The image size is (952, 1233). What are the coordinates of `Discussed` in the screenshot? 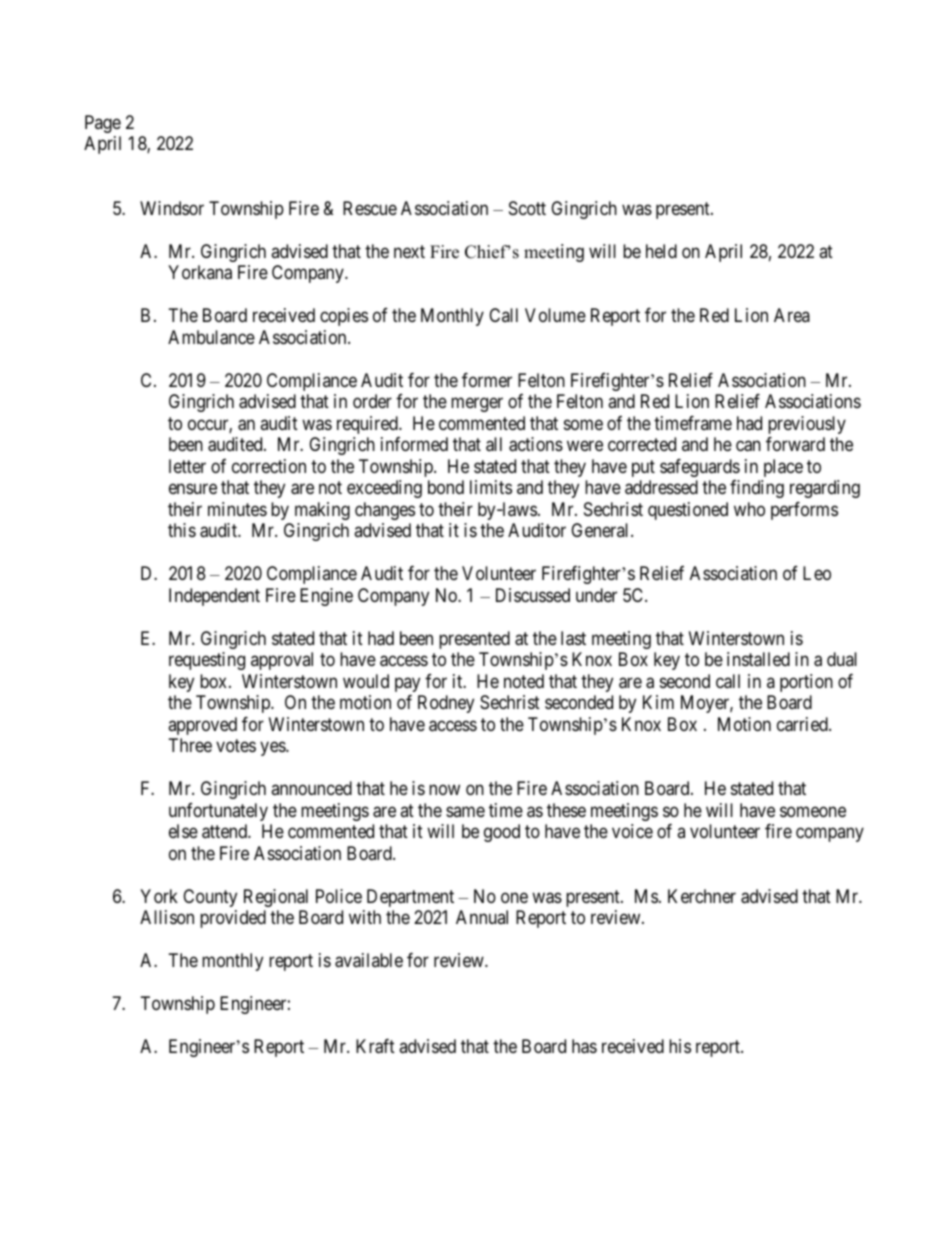 It's located at (533, 595).
